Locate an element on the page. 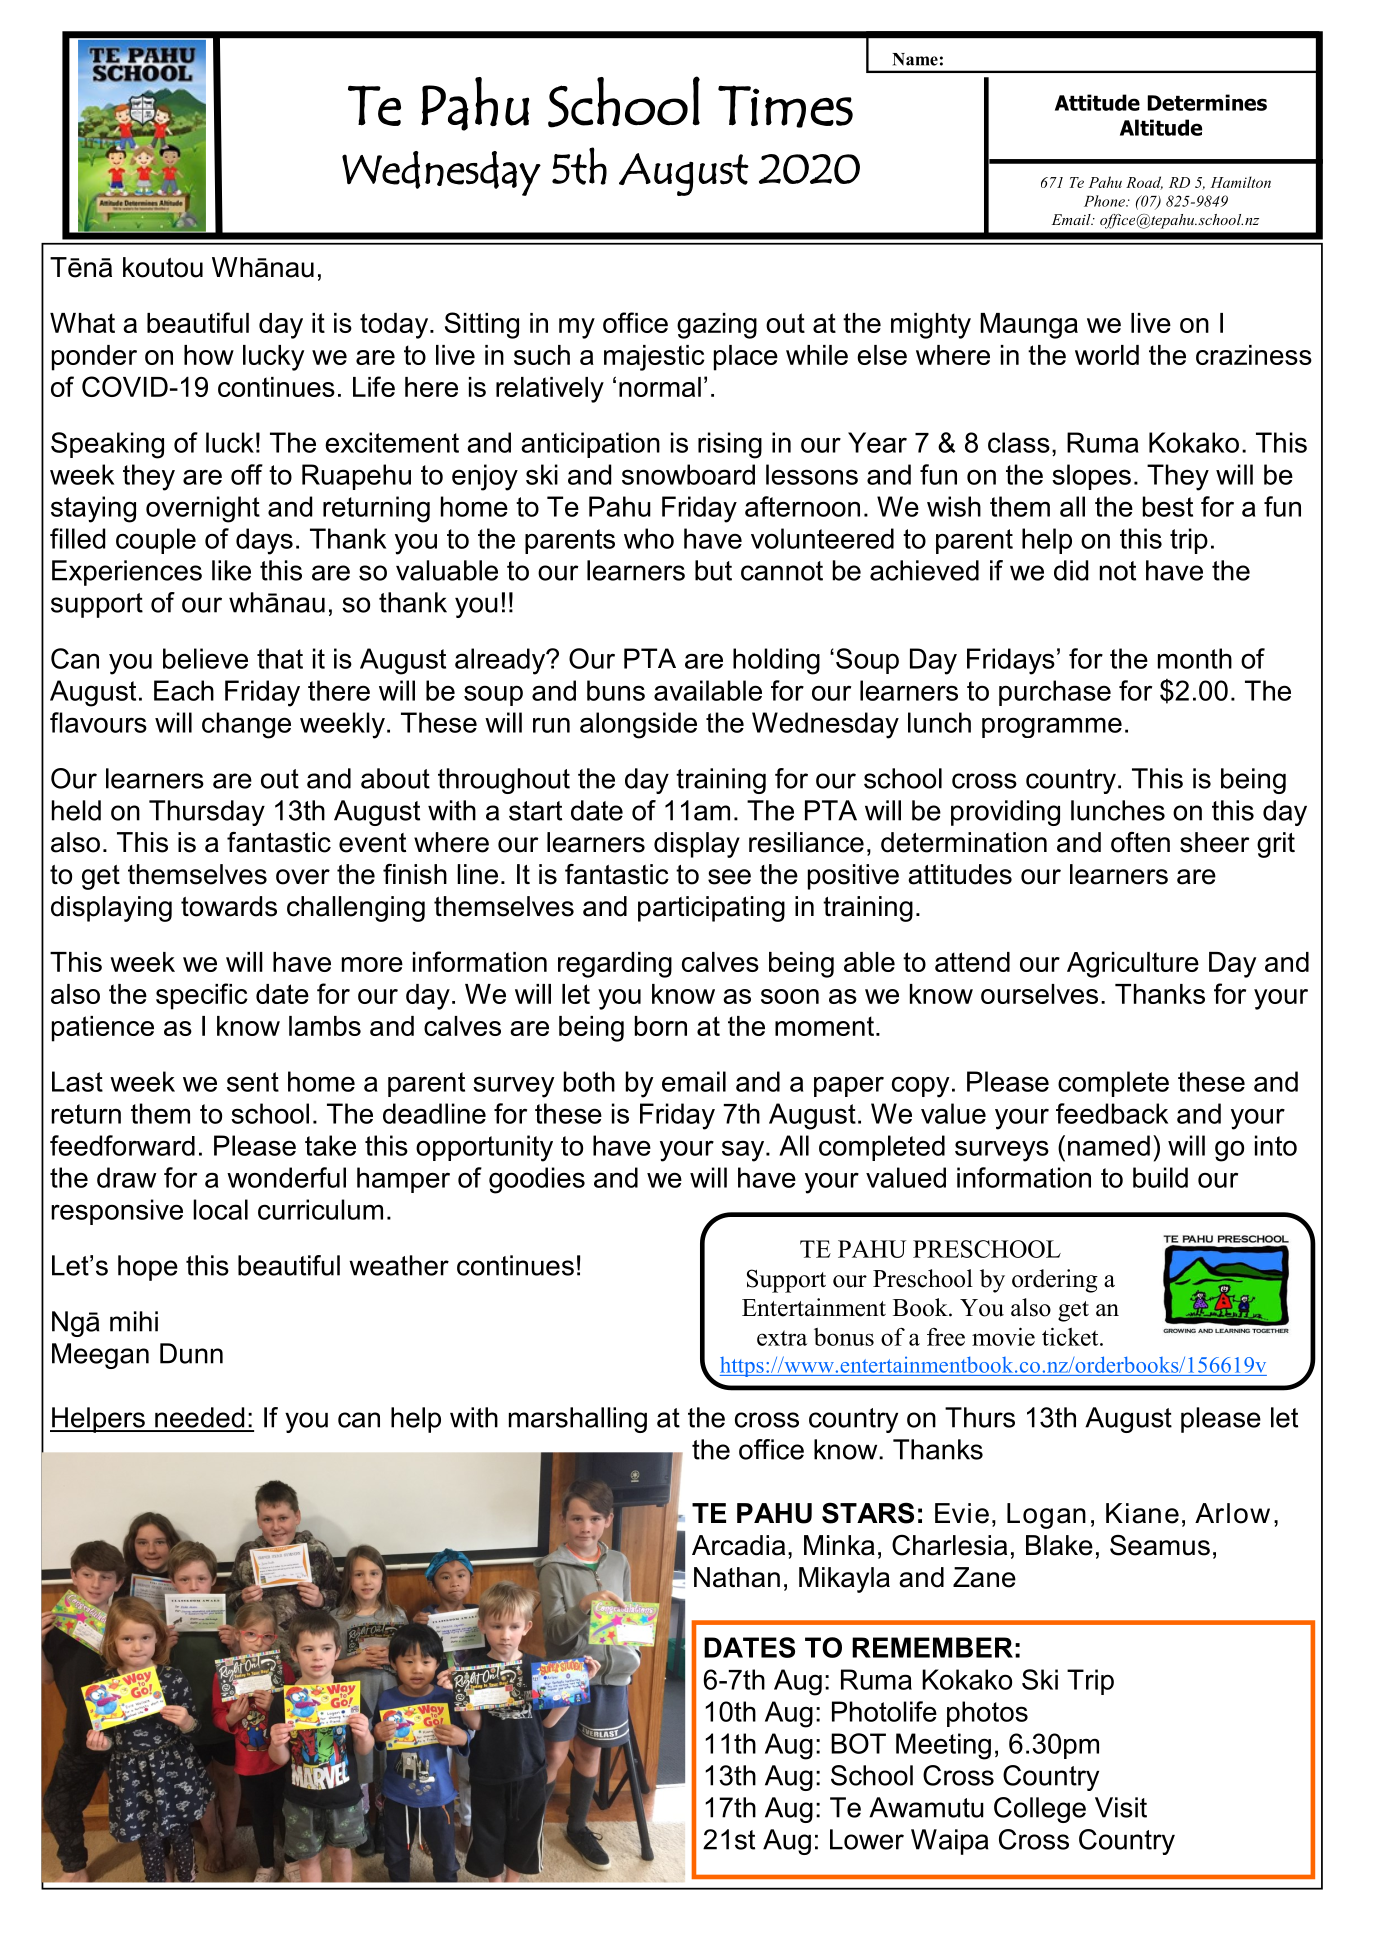 The width and height of the page is (1378, 1949). regarding is located at coordinates (615, 965).
